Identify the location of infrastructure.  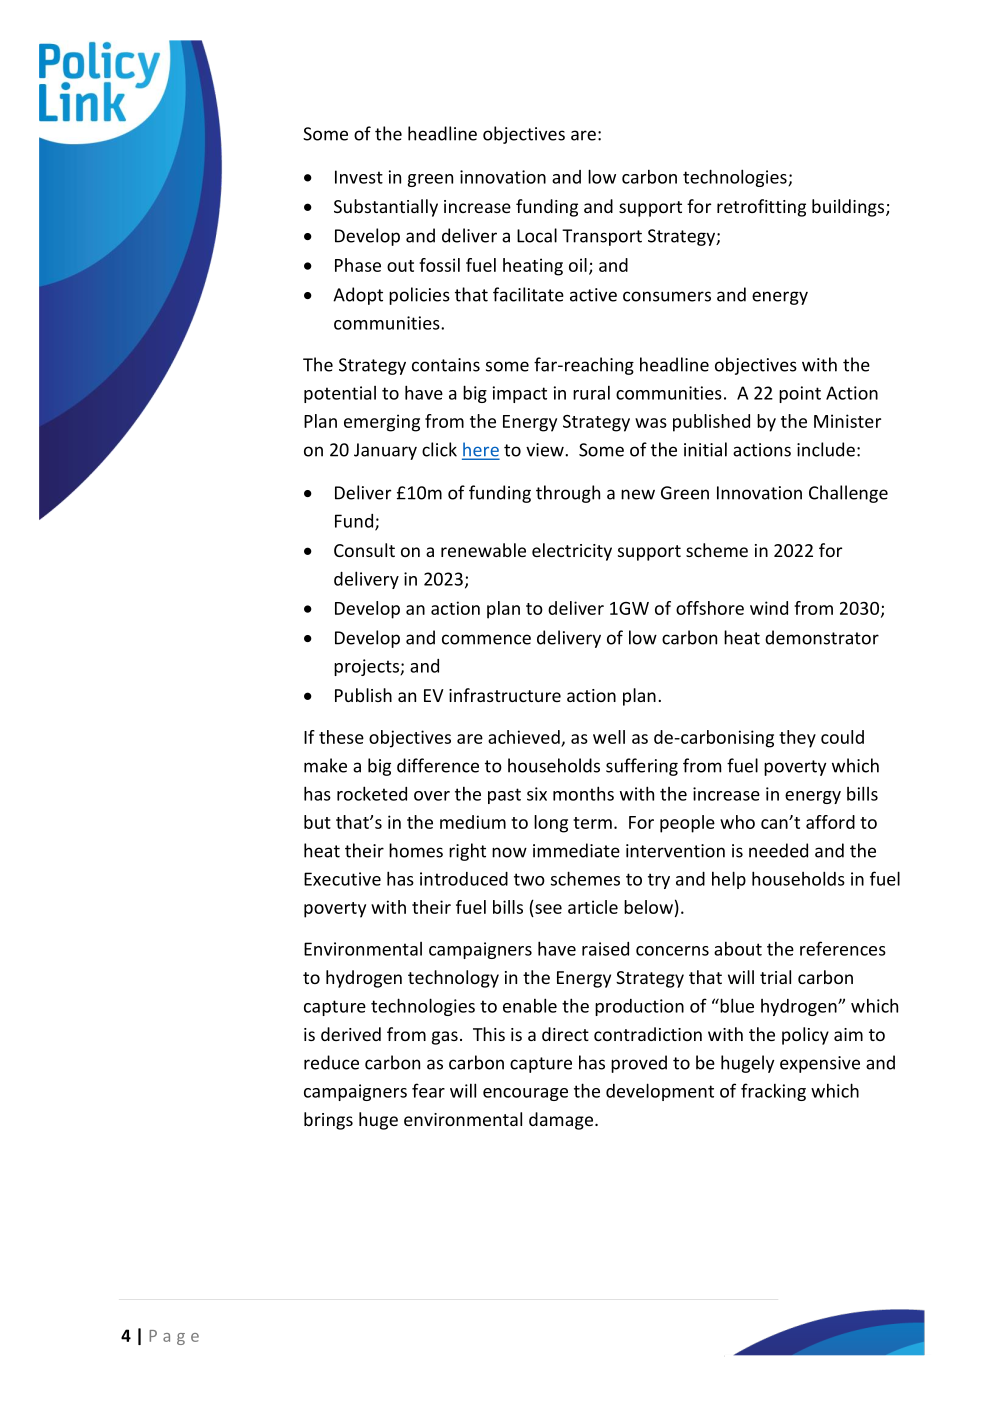
(505, 695).
